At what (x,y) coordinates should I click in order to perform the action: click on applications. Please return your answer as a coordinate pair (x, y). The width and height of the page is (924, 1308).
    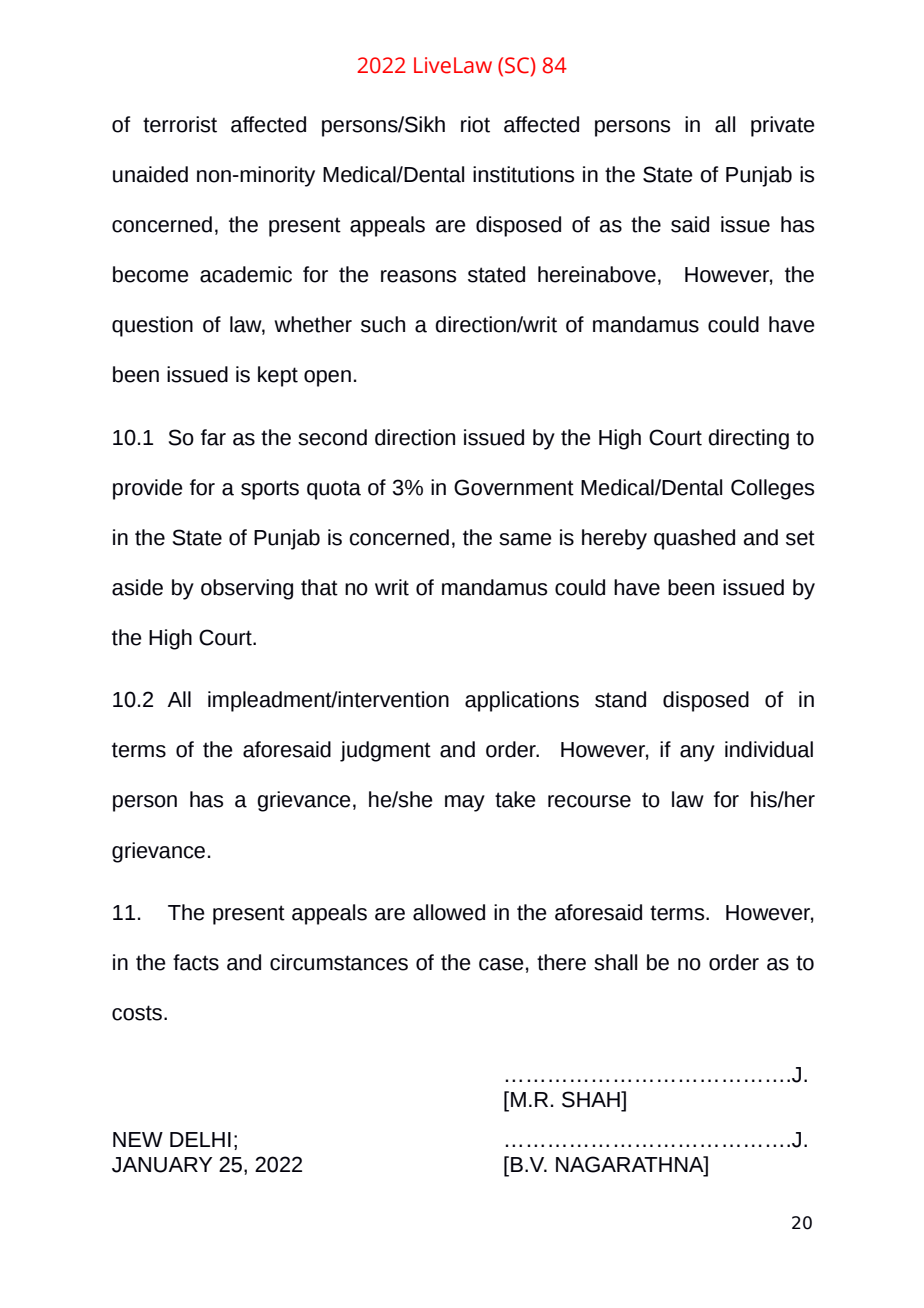
    Looking at the image, I should click on (522, 701).
